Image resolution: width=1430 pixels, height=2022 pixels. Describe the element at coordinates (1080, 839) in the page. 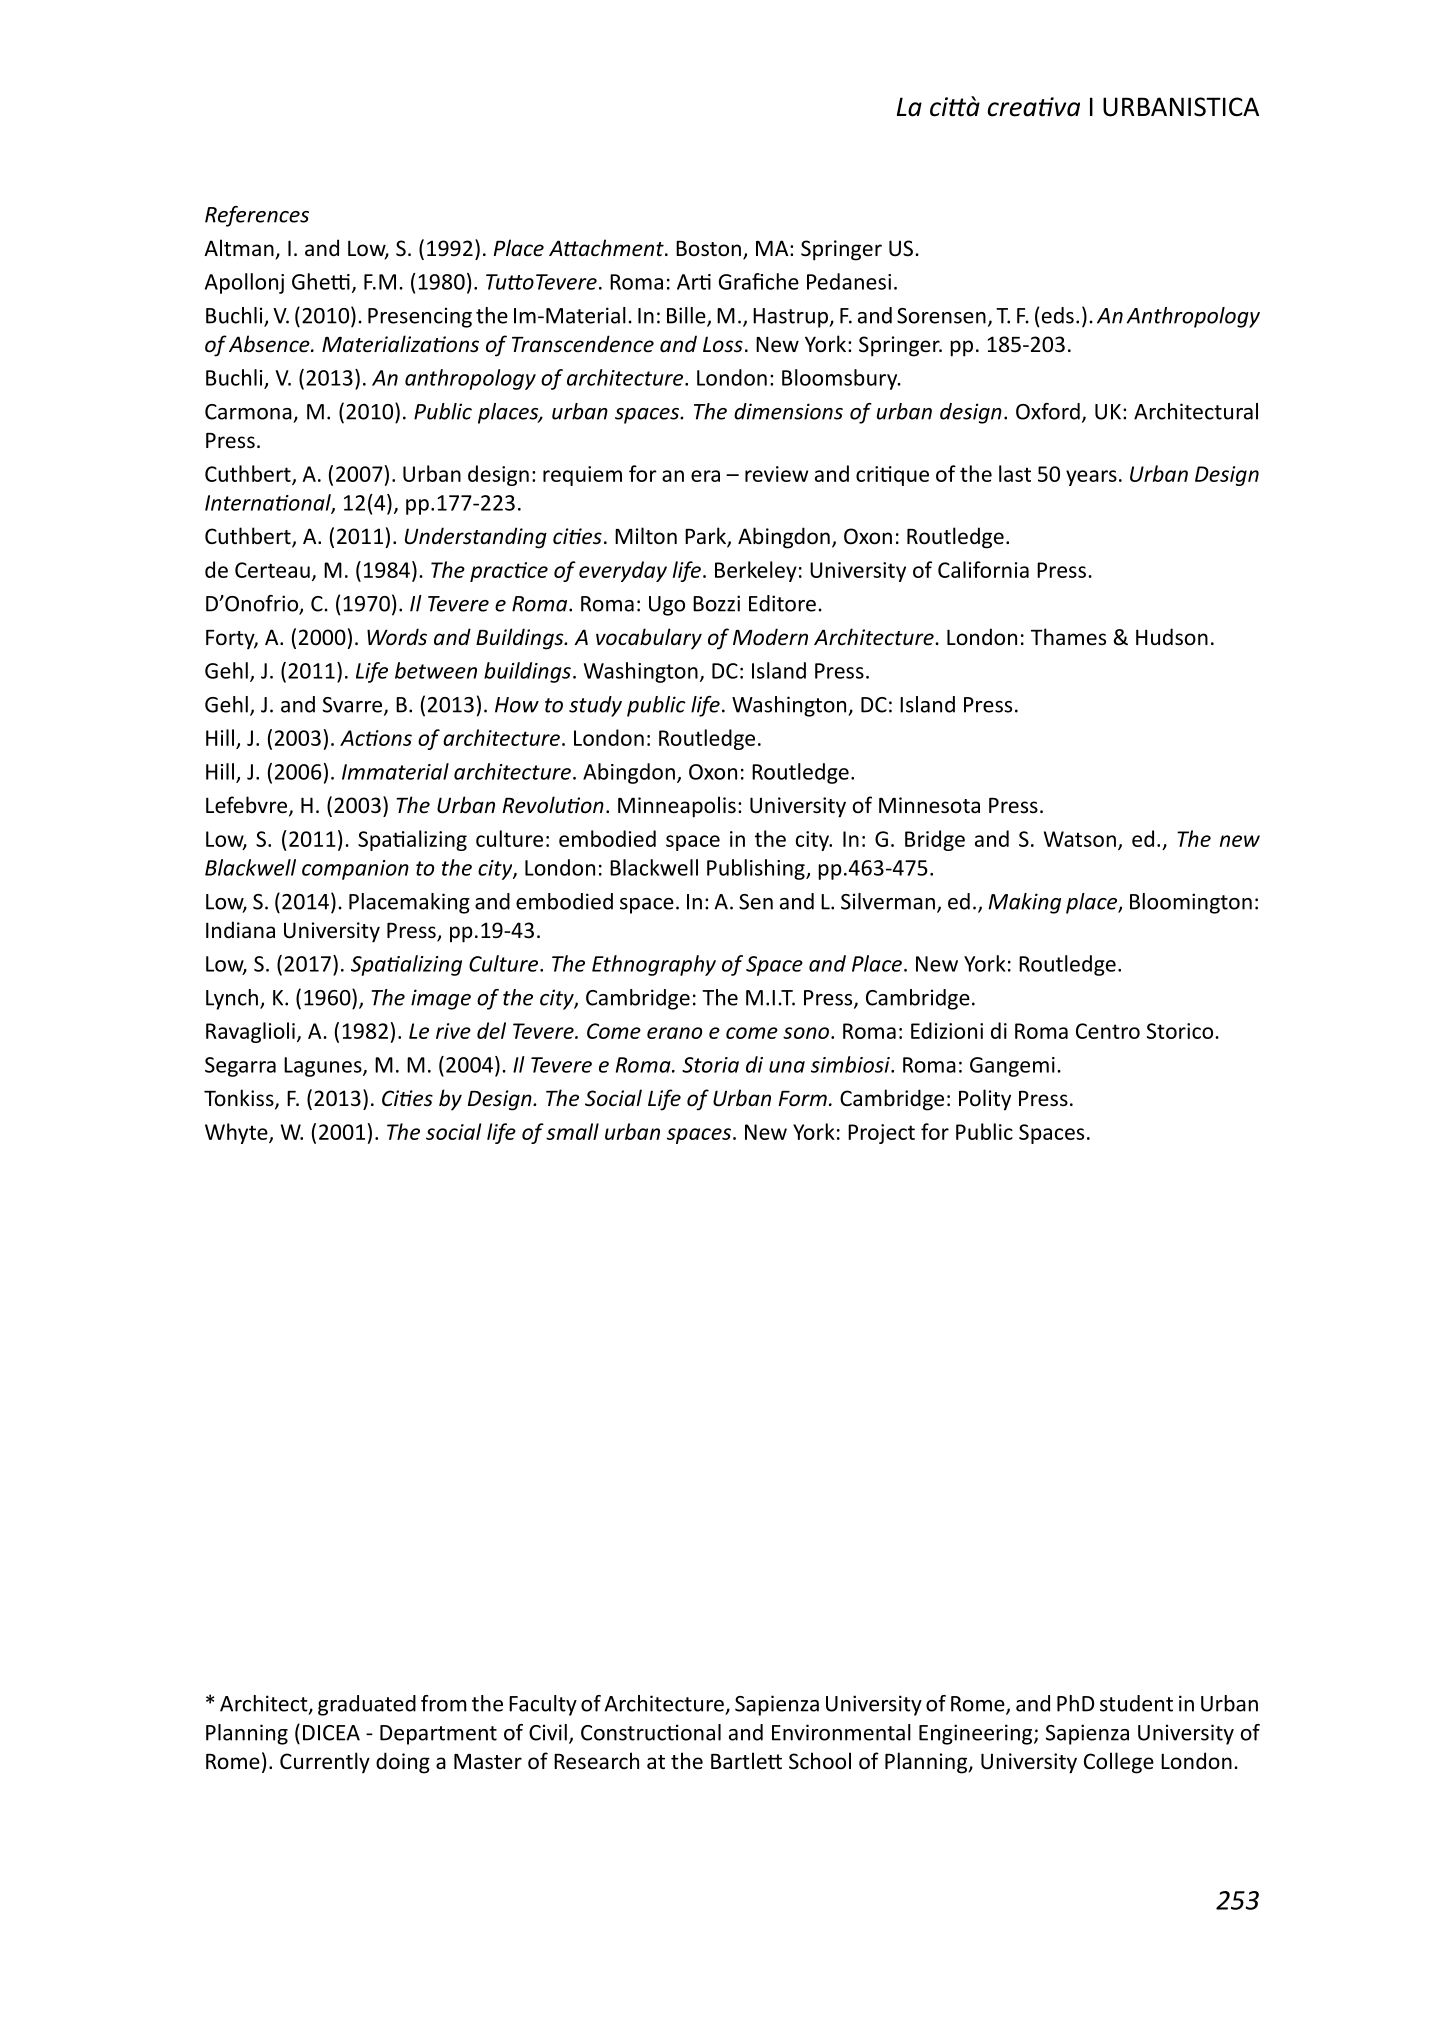

I see `Watson` at that location.
